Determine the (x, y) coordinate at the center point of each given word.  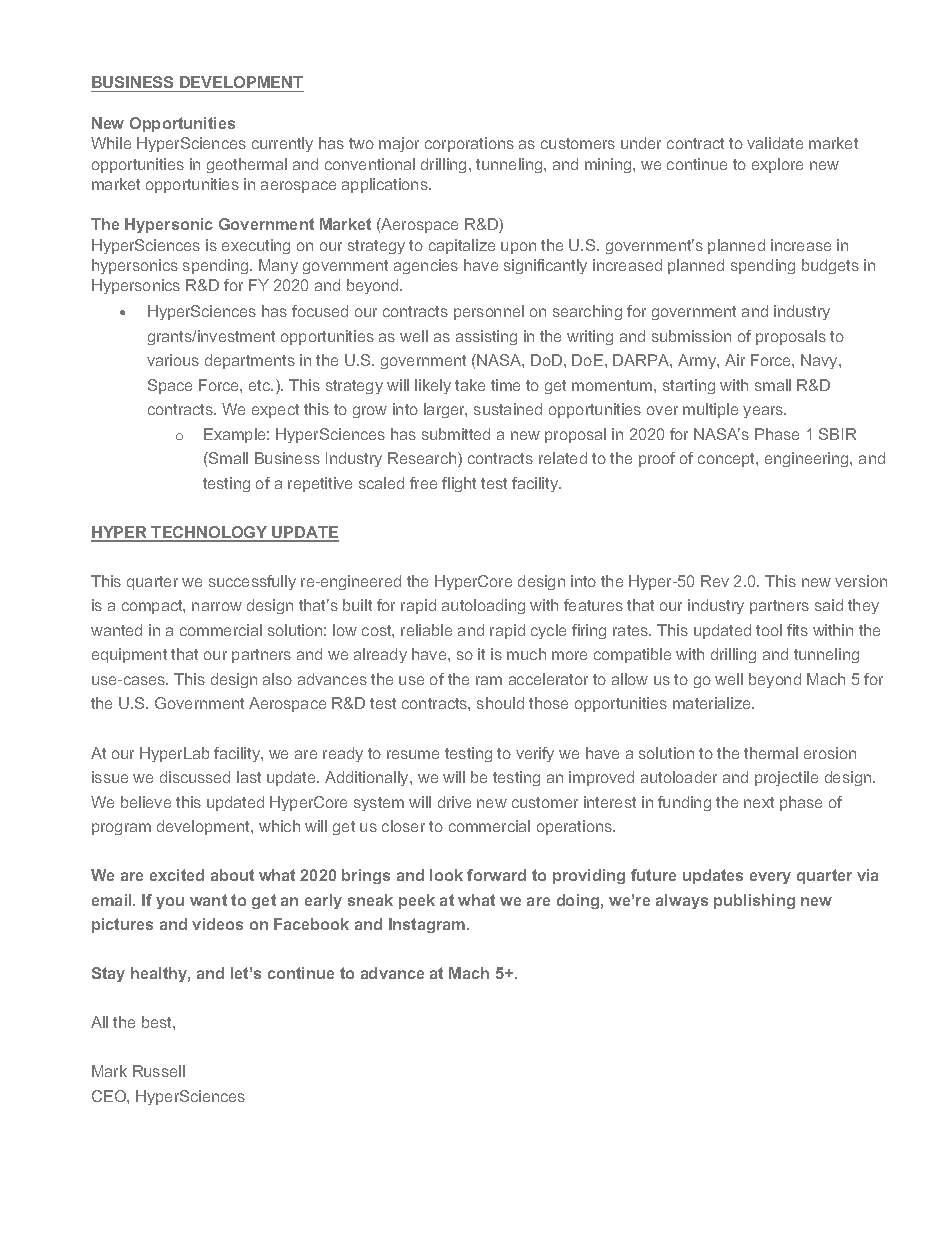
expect (275, 411)
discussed (195, 777)
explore (777, 165)
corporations (469, 144)
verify (535, 754)
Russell (159, 1071)
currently (282, 144)
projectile (786, 778)
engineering (808, 459)
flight (459, 484)
